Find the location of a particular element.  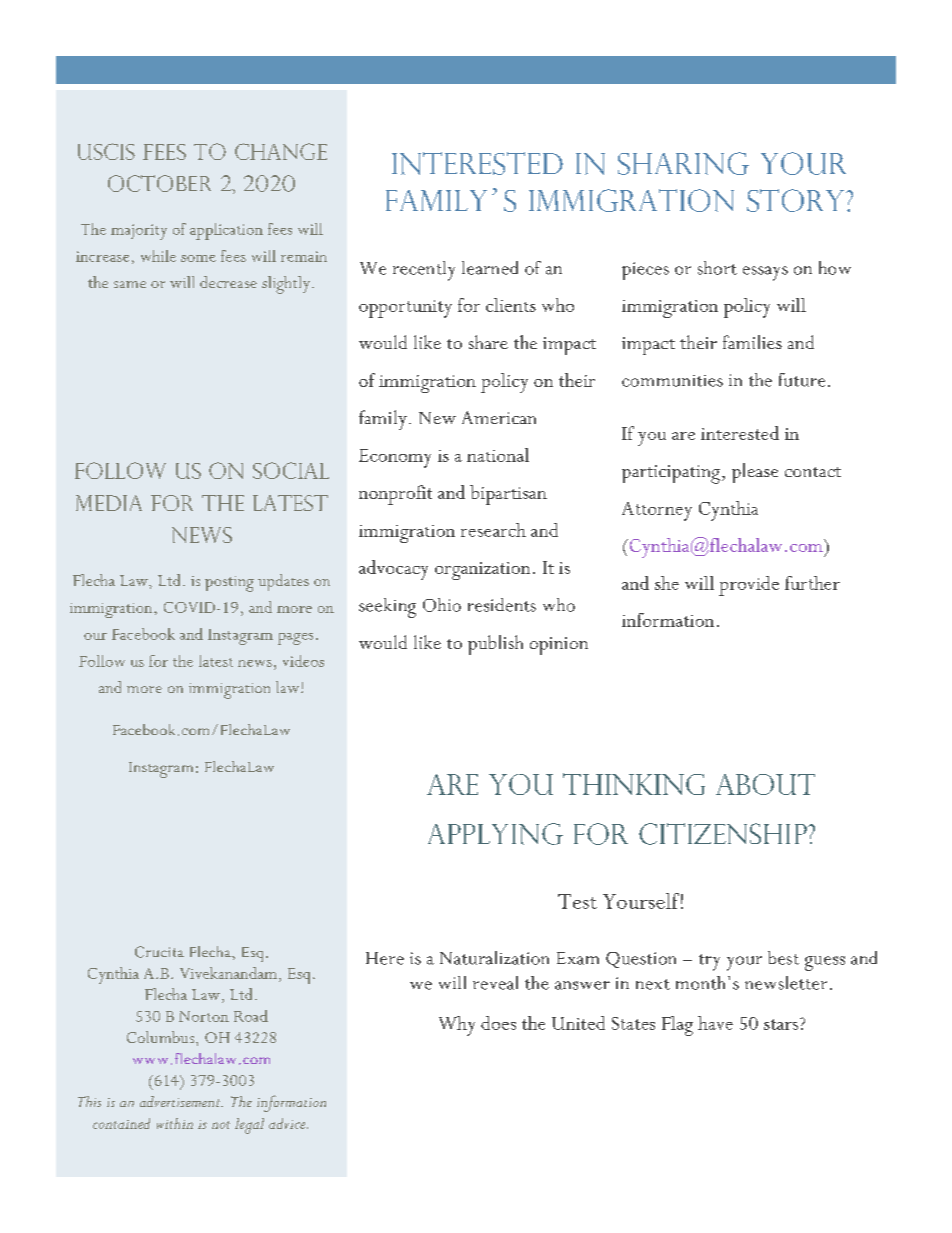

OCTOBER is located at coordinates (159, 183).
